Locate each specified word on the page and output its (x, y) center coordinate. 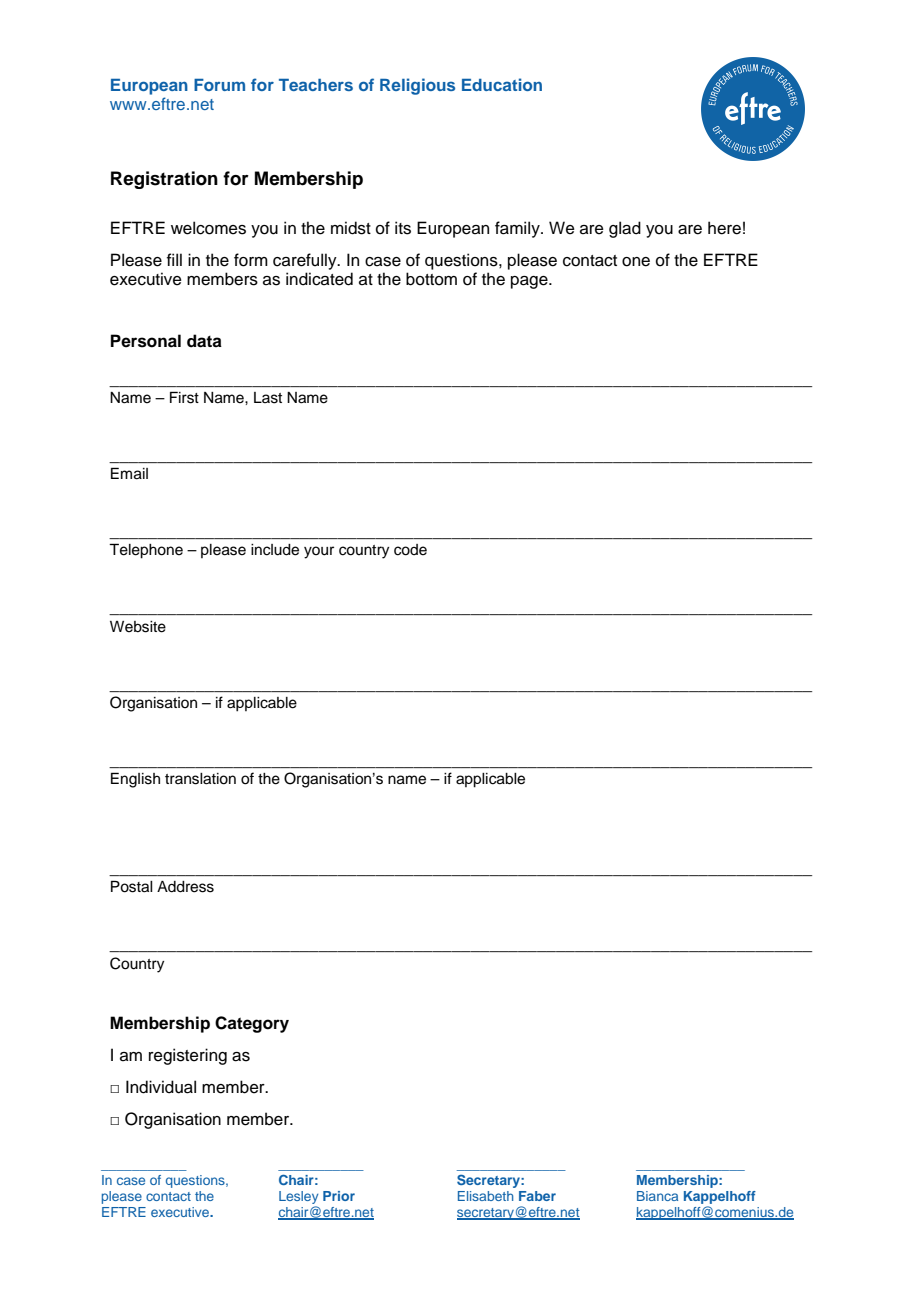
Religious (417, 86)
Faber (537, 1196)
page (530, 282)
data (204, 341)
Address (185, 887)
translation (200, 779)
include (275, 550)
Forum (219, 85)
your (319, 552)
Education (502, 84)
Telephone (146, 551)
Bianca (657, 1196)
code (410, 550)
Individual (161, 1087)
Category (252, 1024)
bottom (431, 279)
